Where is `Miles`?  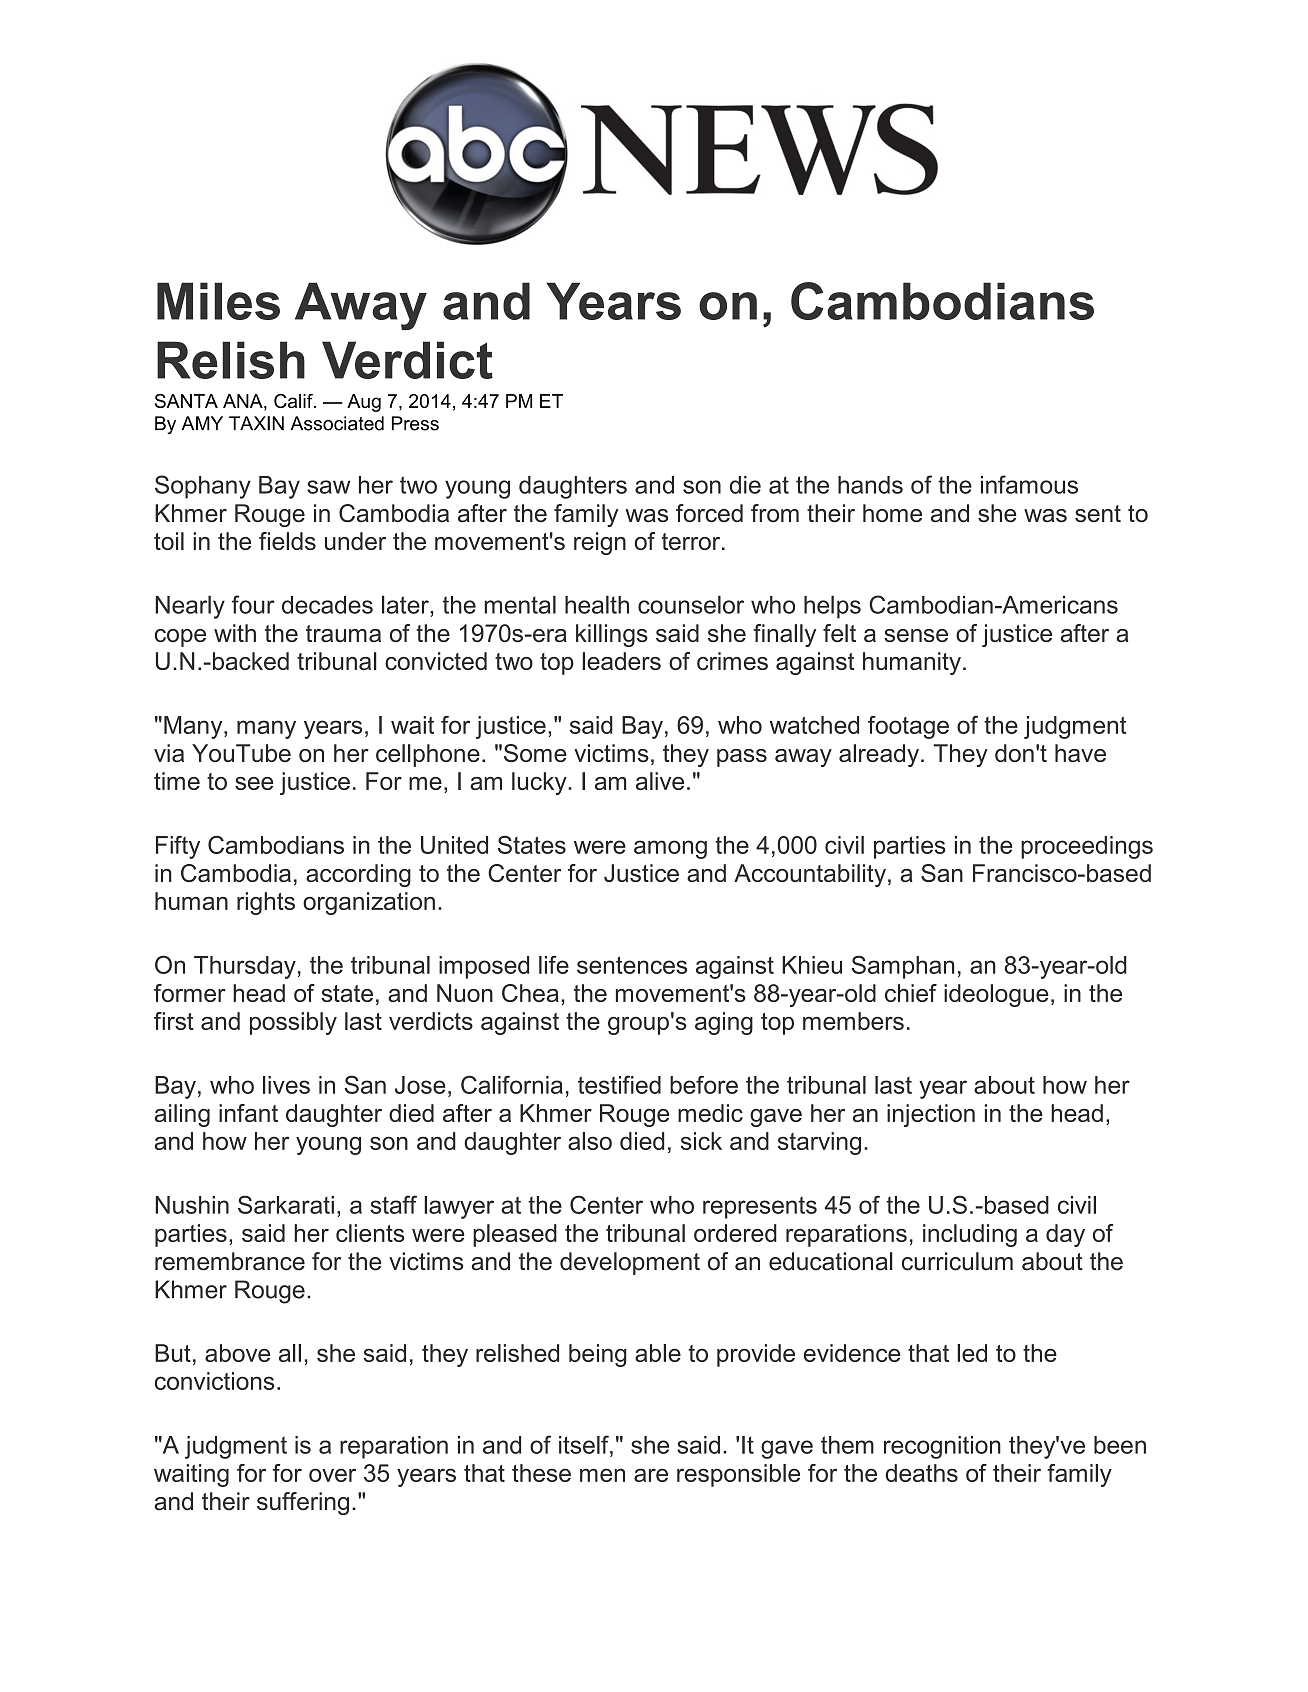
Miles is located at coordinates (218, 301).
